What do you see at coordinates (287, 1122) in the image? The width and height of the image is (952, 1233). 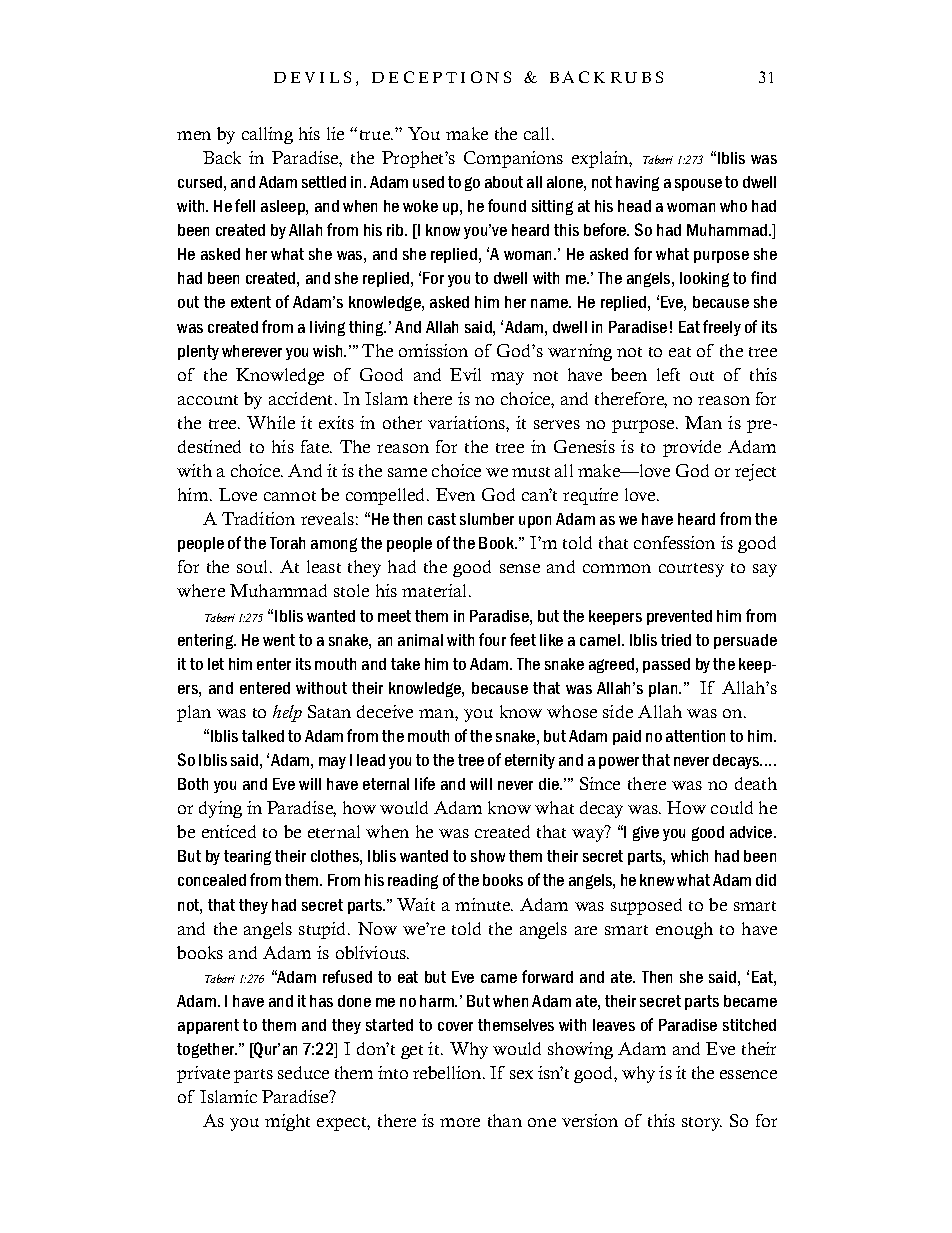 I see `might` at bounding box center [287, 1122].
